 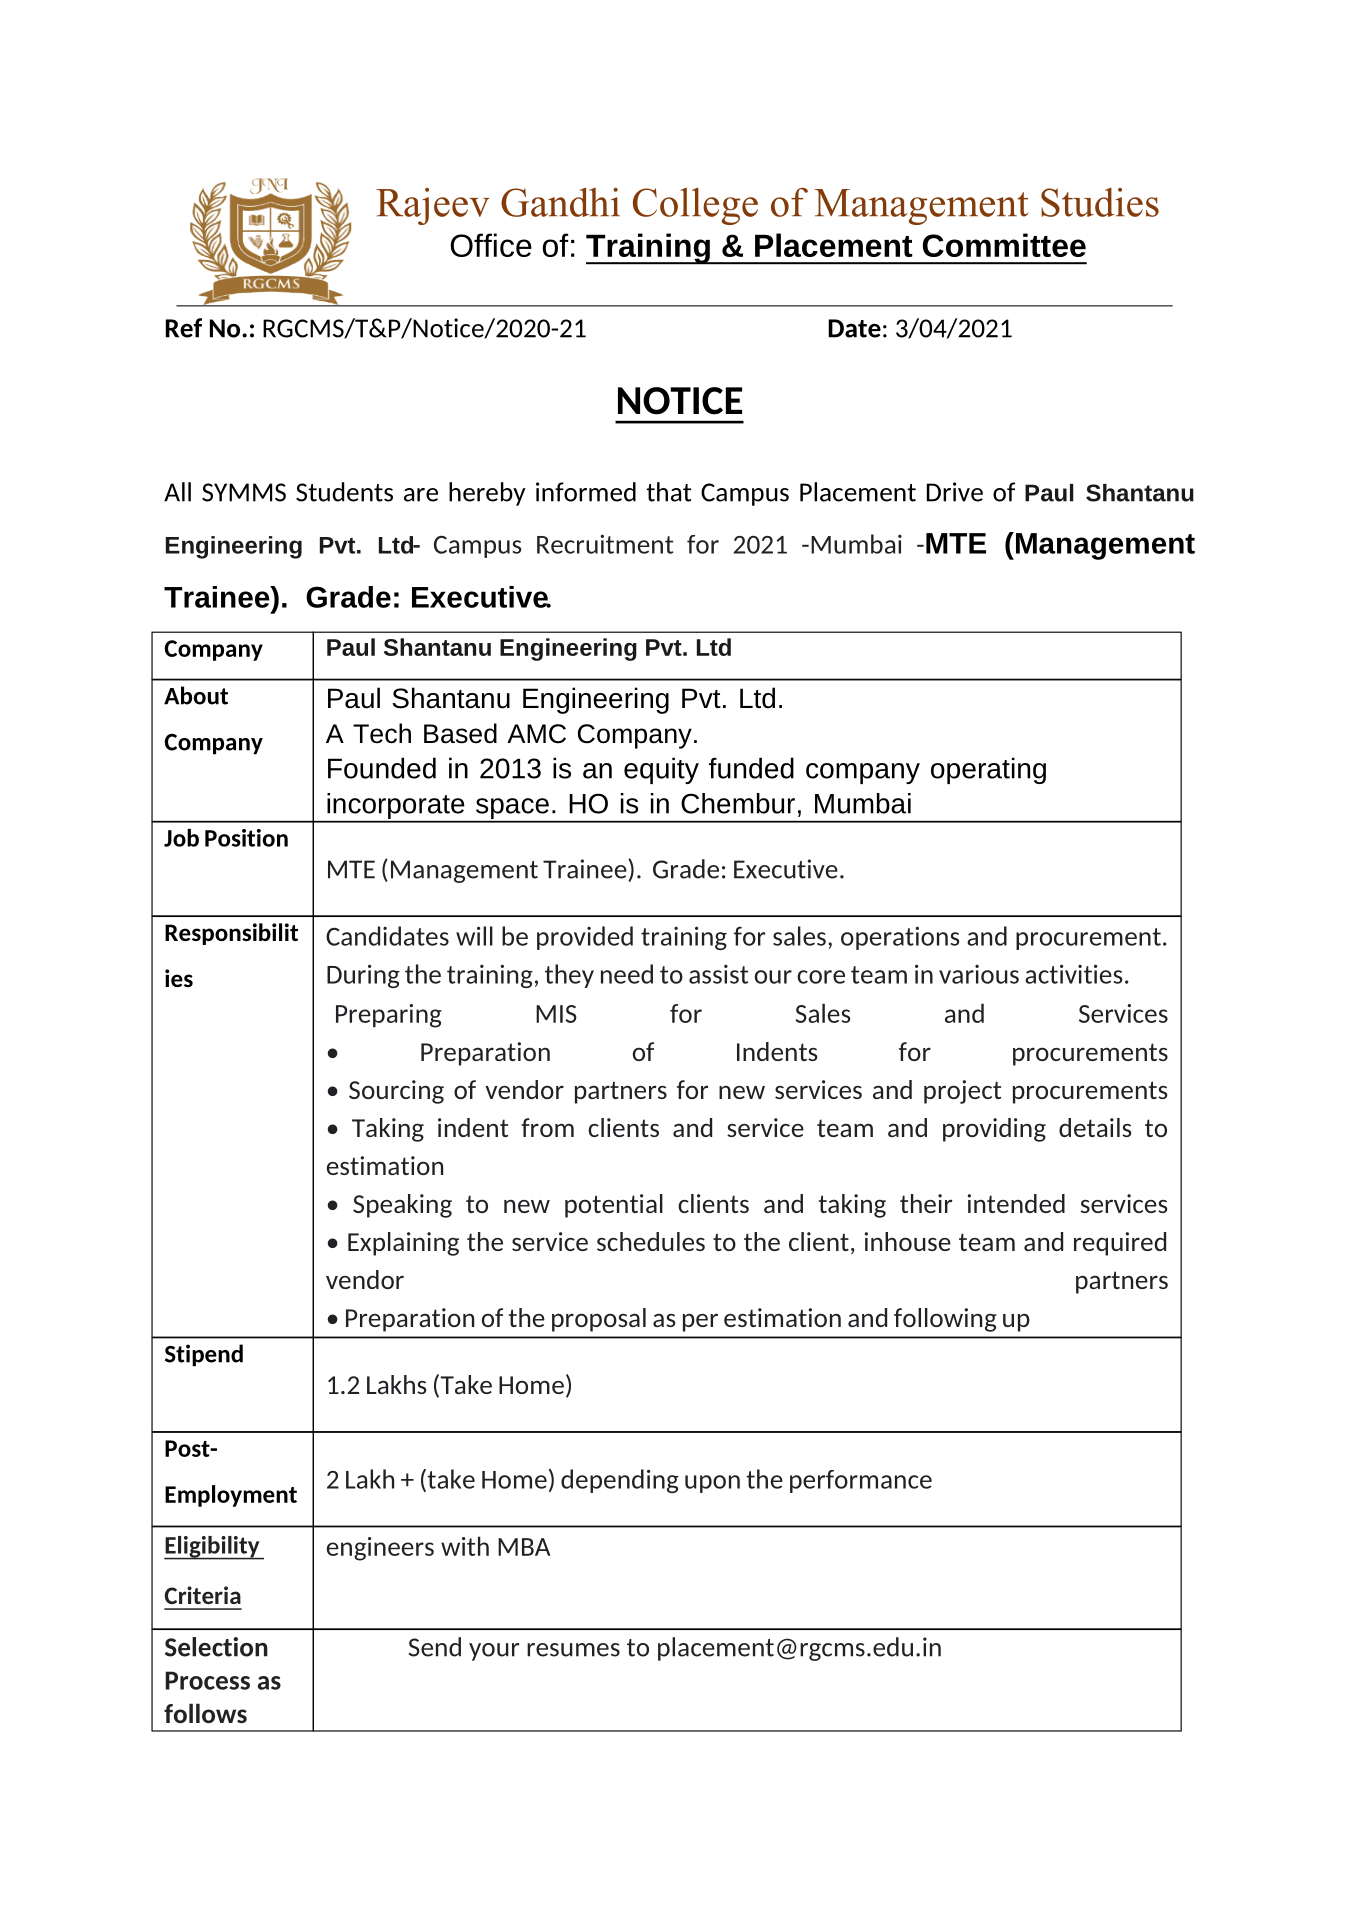 What do you see at coordinates (1004, 245) in the page?
I see `Committee` at bounding box center [1004, 245].
